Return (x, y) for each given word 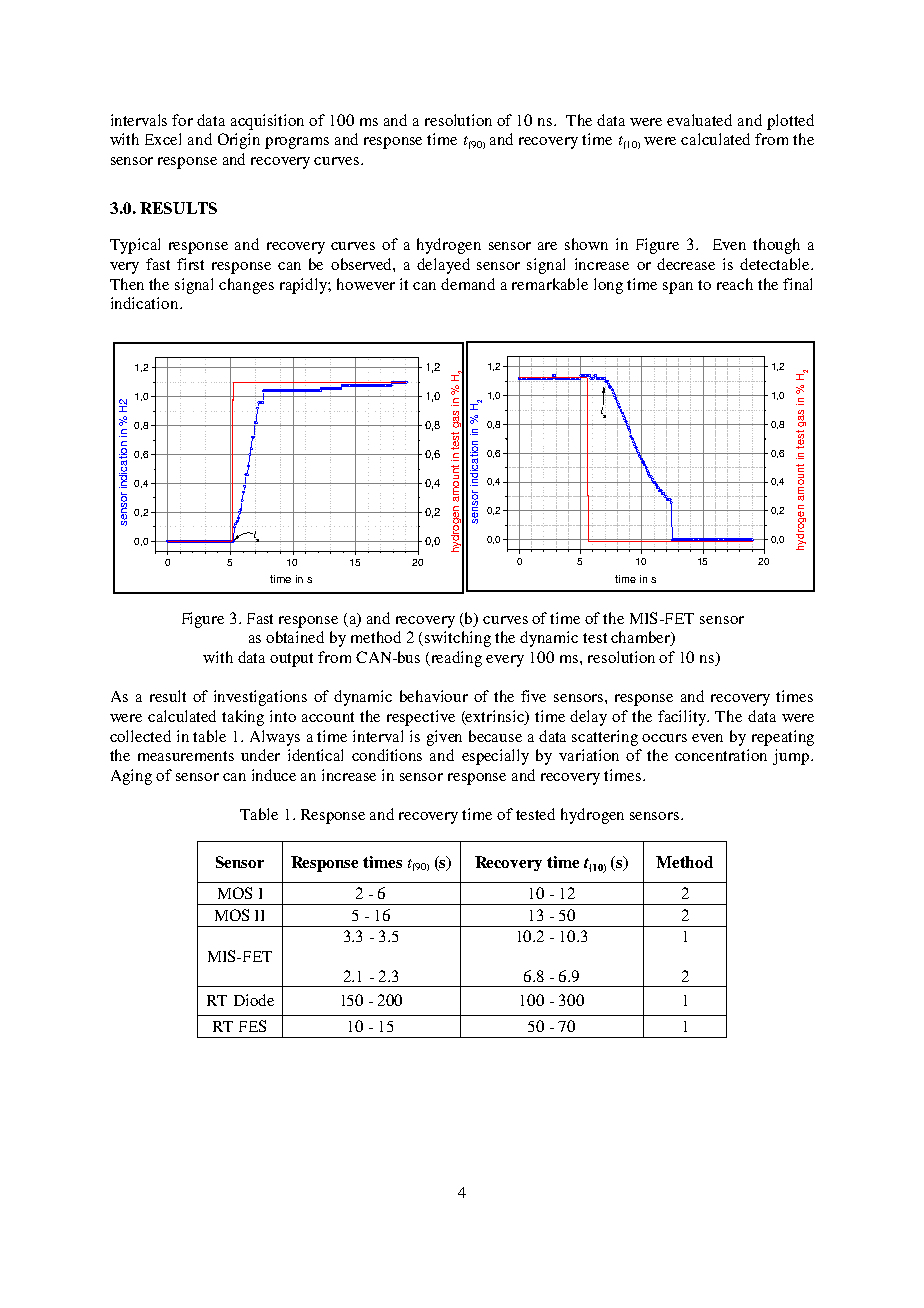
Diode (254, 1000)
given (444, 738)
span (678, 288)
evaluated (699, 120)
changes (246, 286)
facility (683, 718)
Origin (239, 141)
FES (252, 1026)
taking (243, 718)
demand (468, 284)
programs (297, 143)
